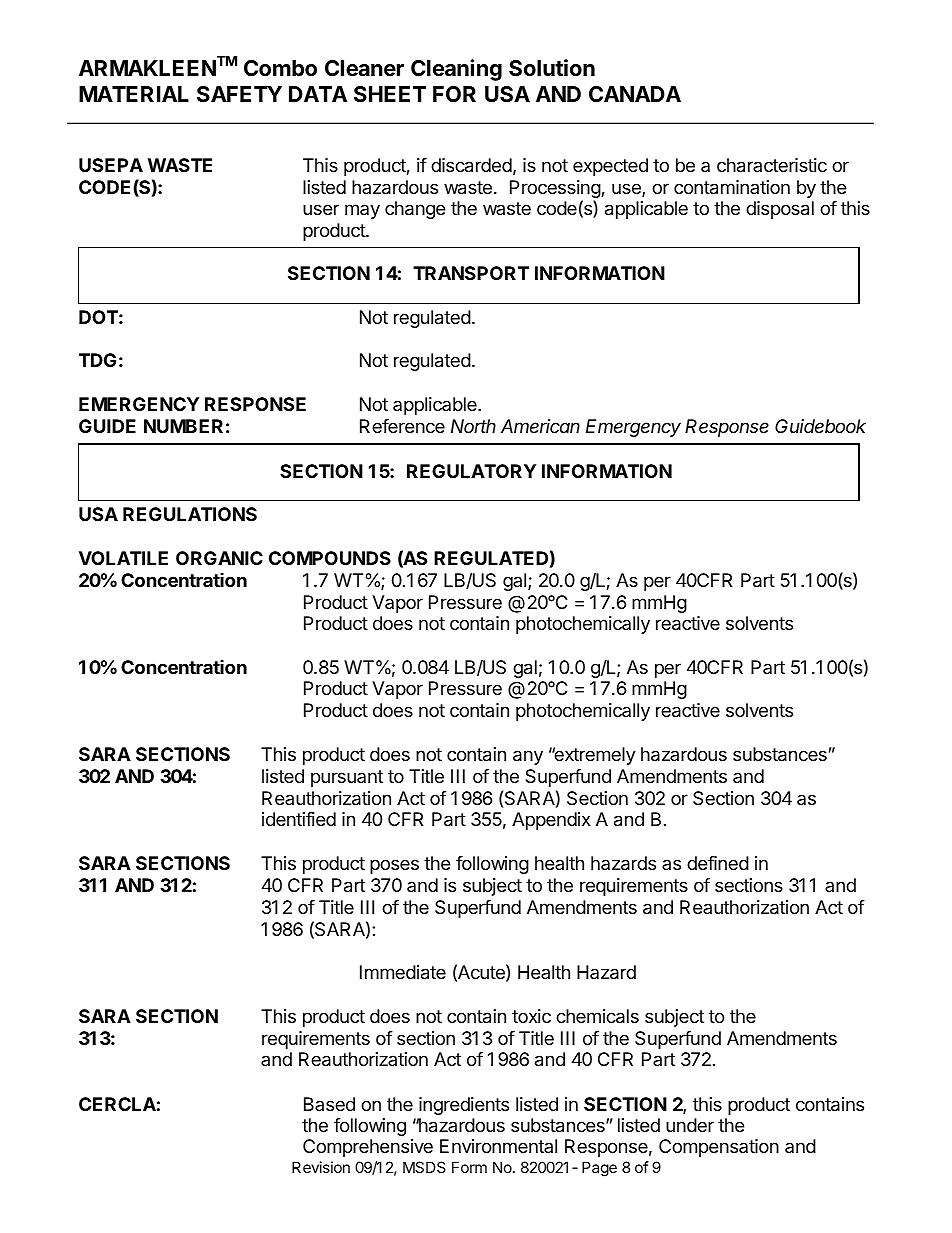 The width and height of the screenshot is (952, 1233). I want to click on CANADA, so click(635, 94).
